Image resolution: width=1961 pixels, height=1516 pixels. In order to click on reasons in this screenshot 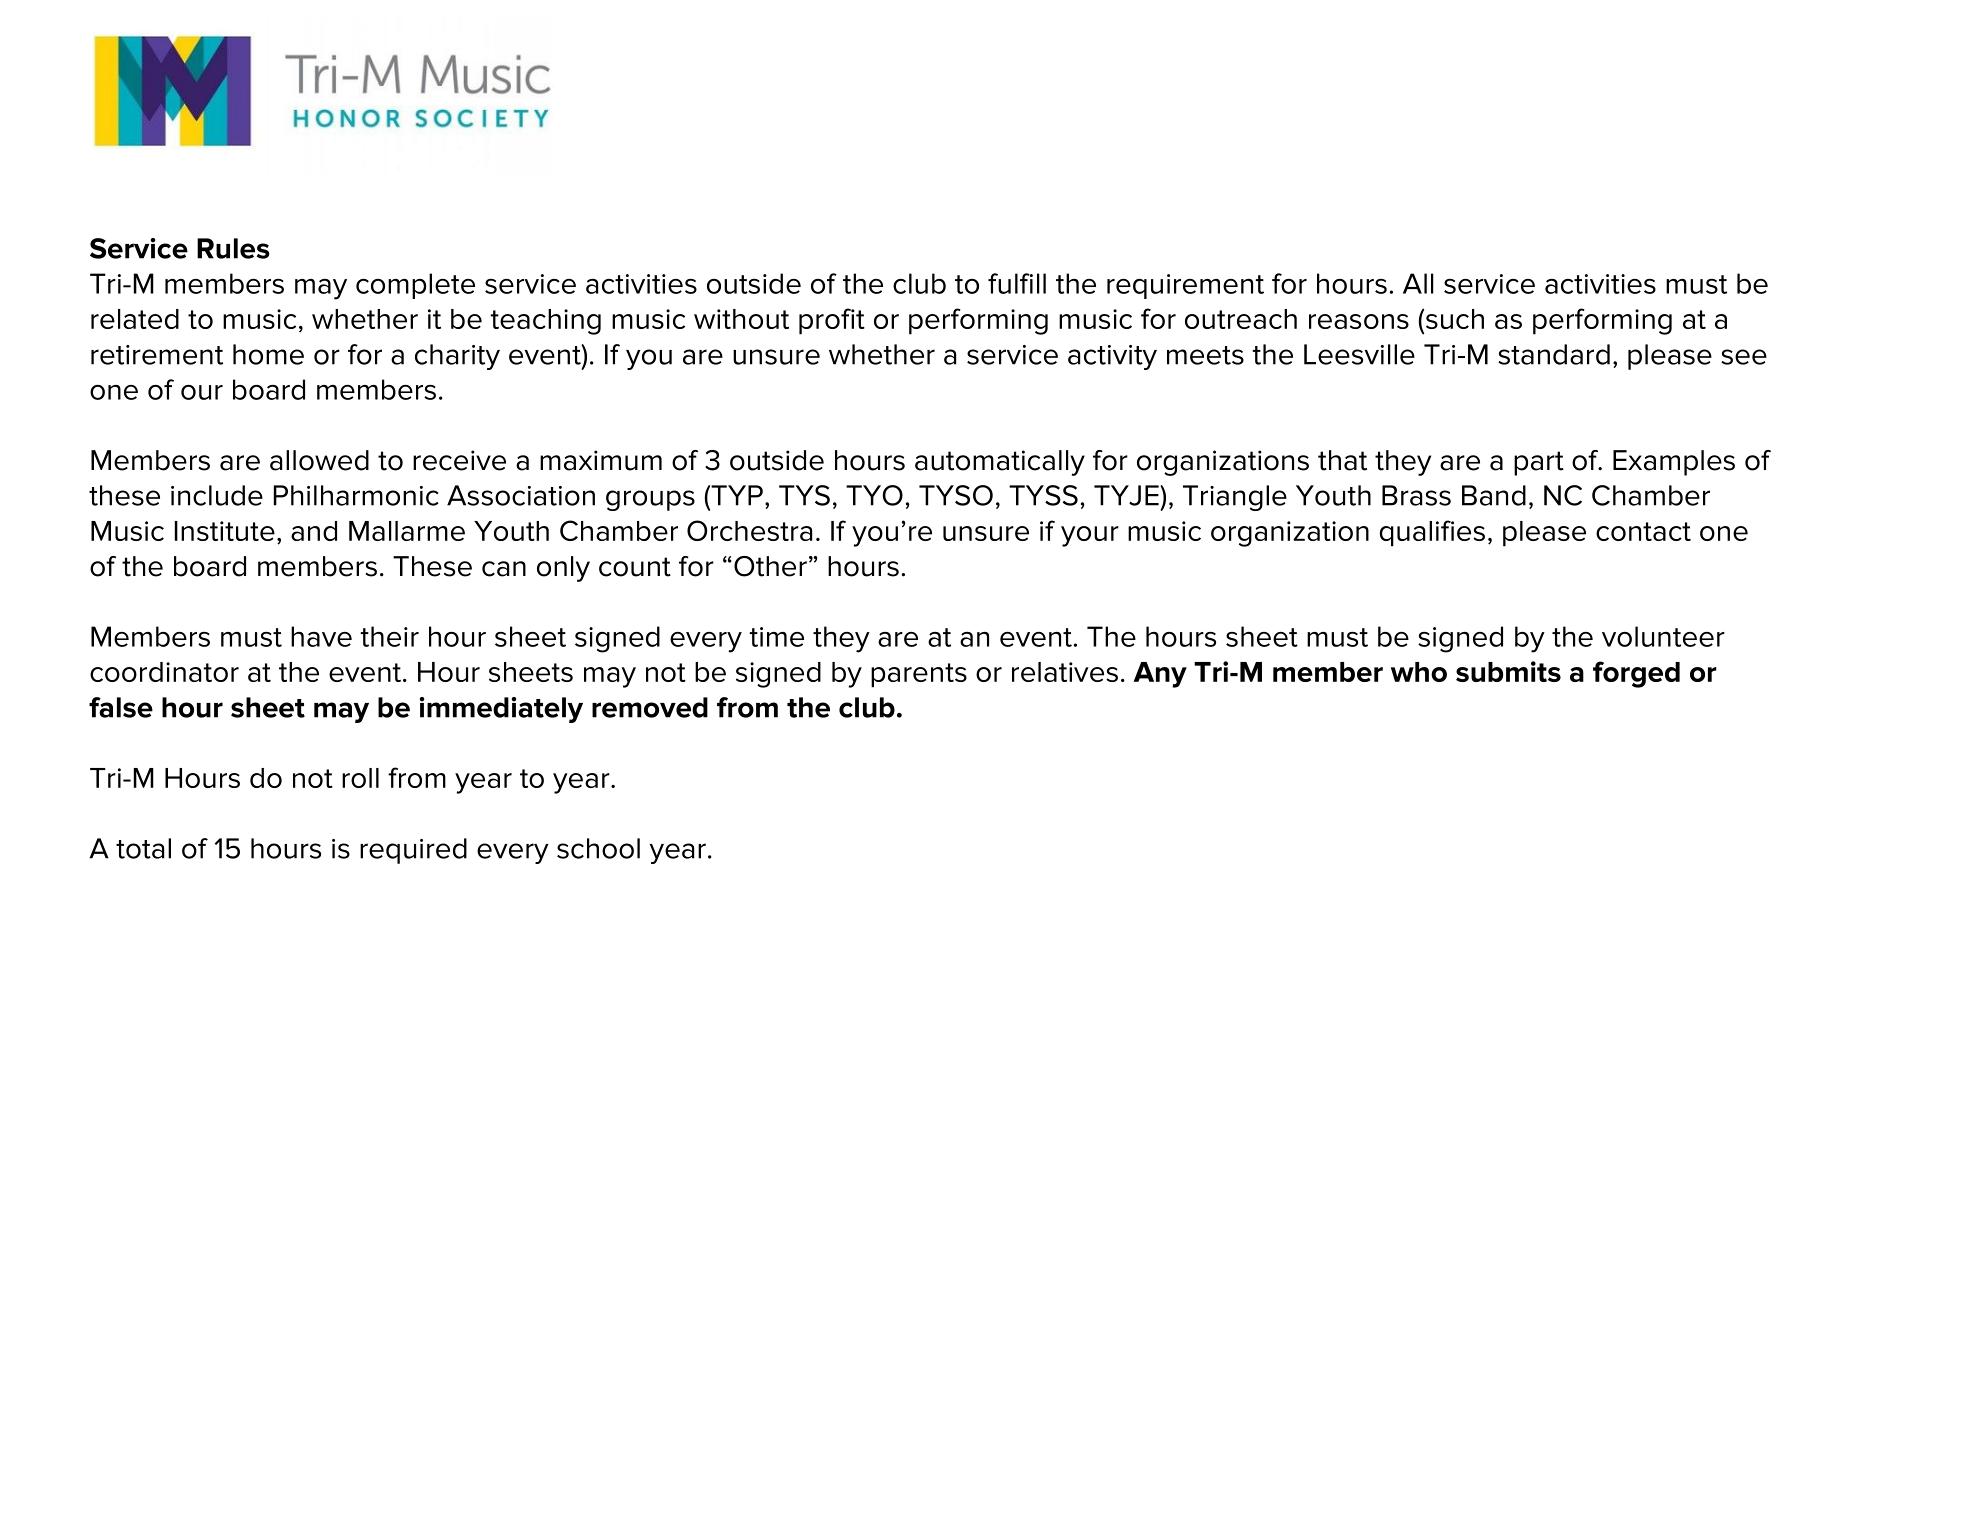, I will do `click(1359, 321)`.
